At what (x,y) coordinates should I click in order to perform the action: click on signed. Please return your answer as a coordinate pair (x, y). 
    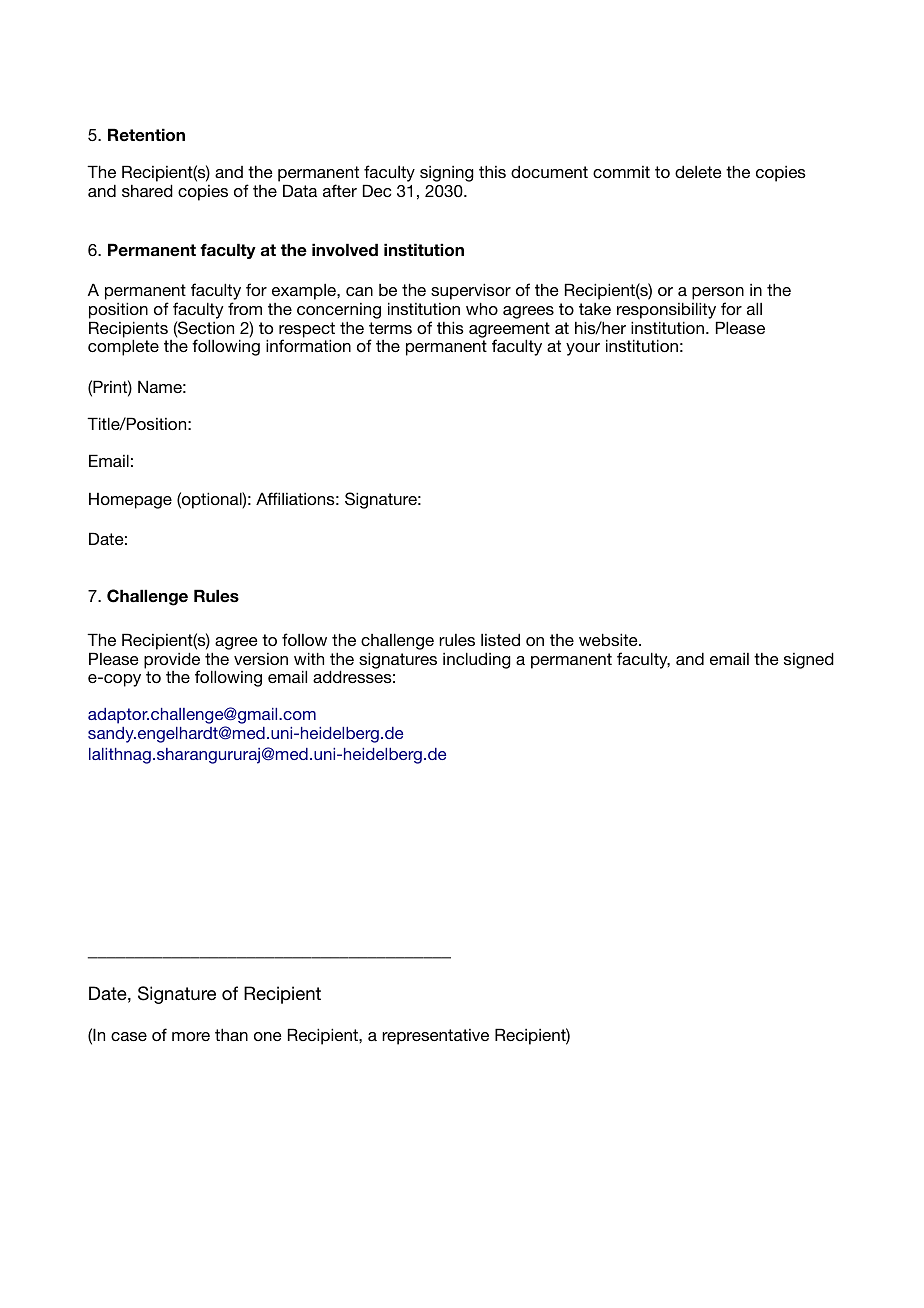
    Looking at the image, I should click on (809, 660).
